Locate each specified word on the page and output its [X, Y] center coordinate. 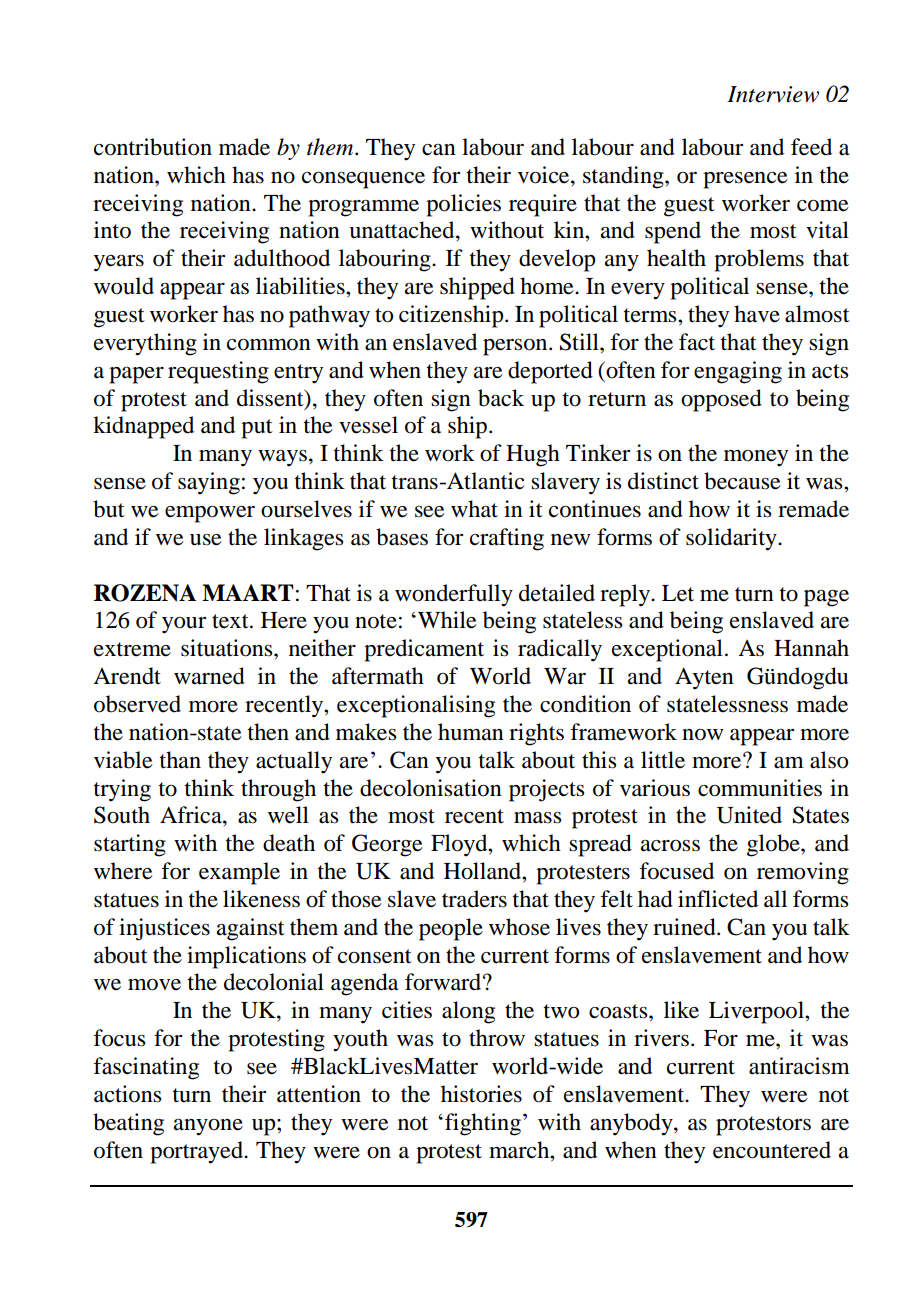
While [447, 620]
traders [474, 899]
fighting [483, 1124]
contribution [153, 147]
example [239, 873]
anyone [208, 1127]
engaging [738, 372]
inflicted [718, 899]
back [501, 398]
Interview [773, 94]
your [184, 625]
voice [545, 175]
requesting [218, 372]
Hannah [811, 648]
